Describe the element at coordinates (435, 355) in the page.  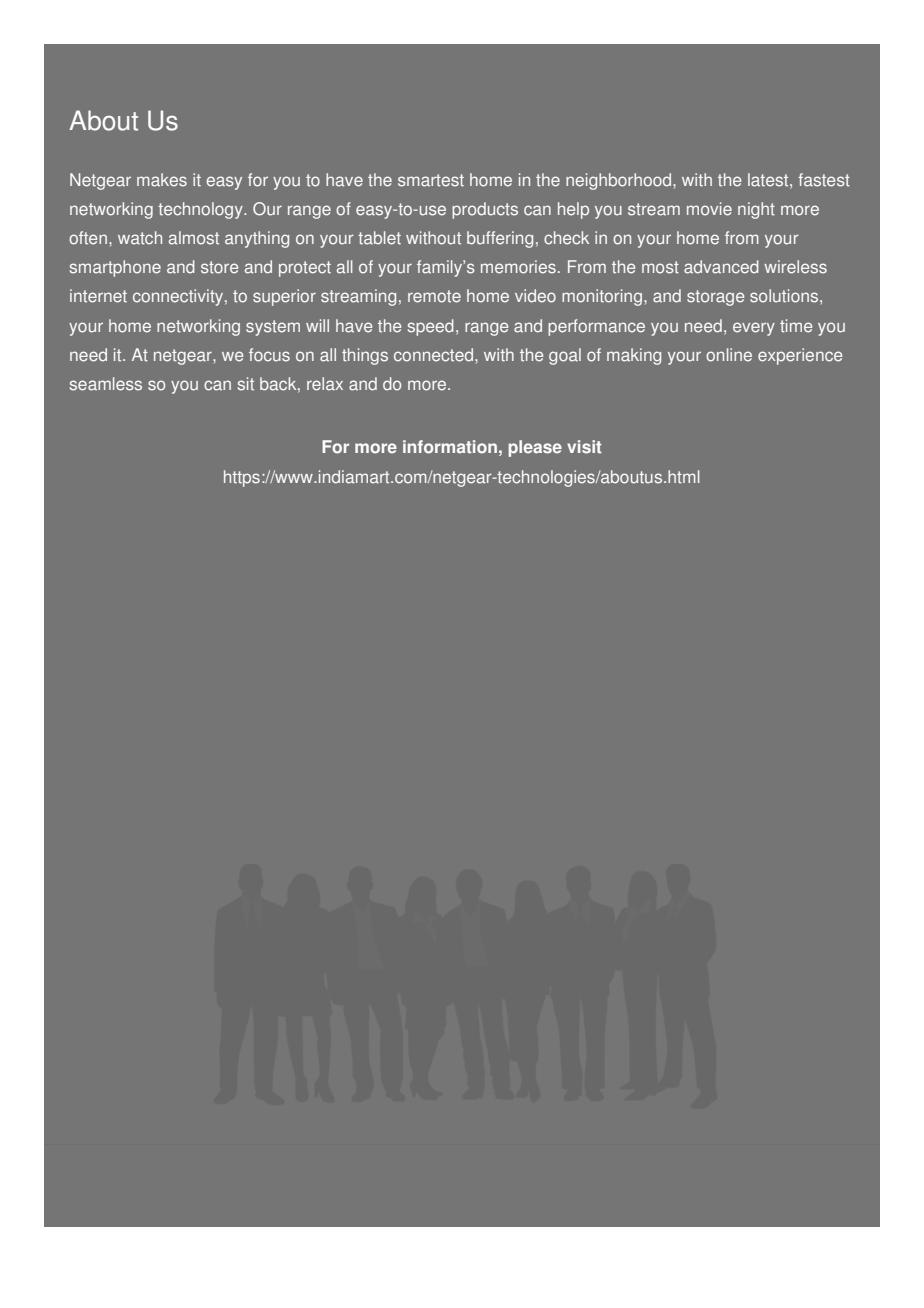
I see `connected` at that location.
